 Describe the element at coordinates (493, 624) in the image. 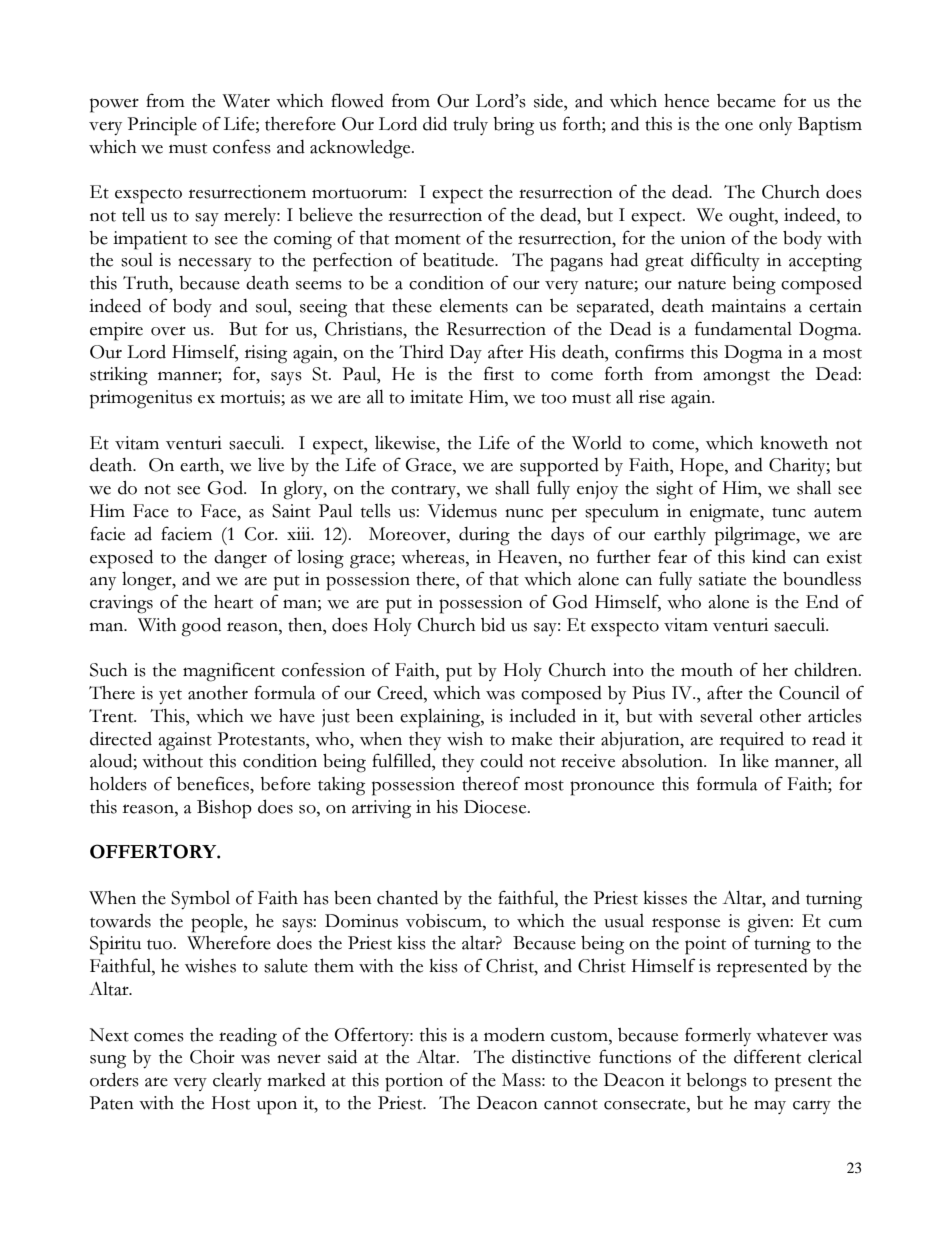

I see `bid` at that location.
